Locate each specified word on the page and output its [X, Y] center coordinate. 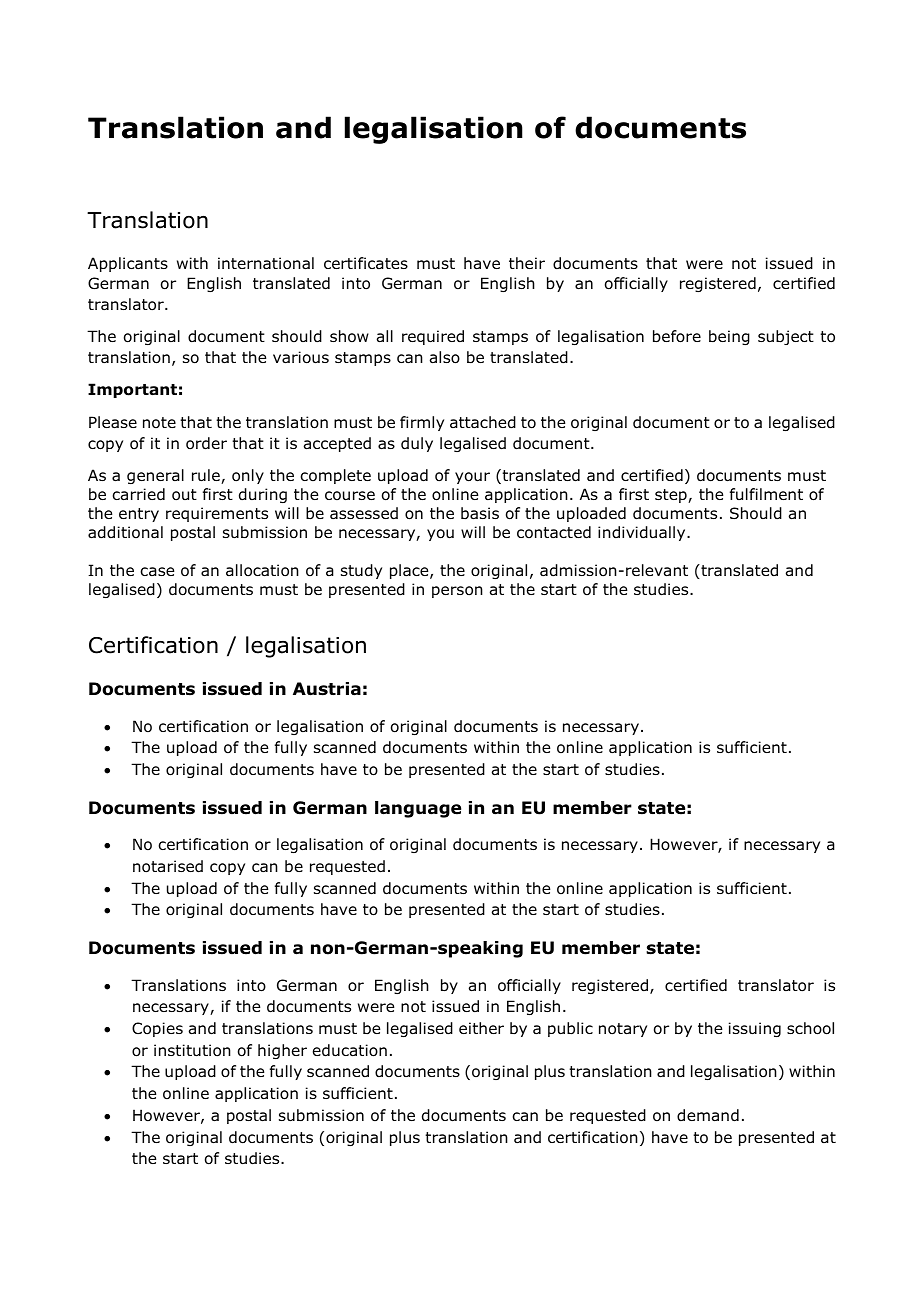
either [481, 1028]
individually [643, 533]
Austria [327, 689]
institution [192, 1050]
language [418, 809]
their [527, 263]
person [457, 592]
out [184, 495]
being [729, 337]
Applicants [128, 264]
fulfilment [766, 494]
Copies [157, 1029]
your [472, 478]
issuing [755, 1029]
